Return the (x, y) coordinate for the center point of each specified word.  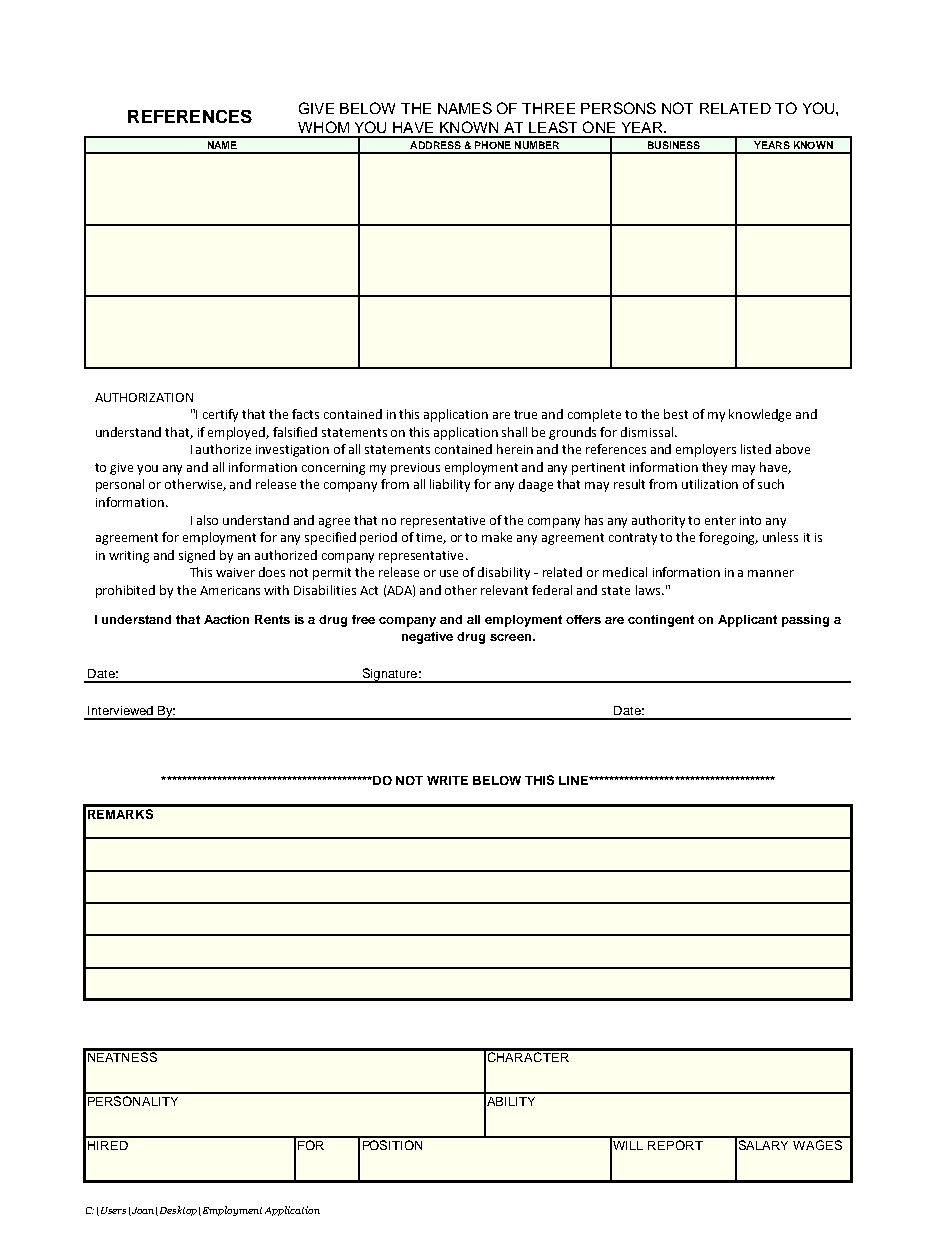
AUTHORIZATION (144, 397)
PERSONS (618, 108)
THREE (548, 108)
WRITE (447, 780)
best (676, 414)
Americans (230, 590)
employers (706, 450)
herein (515, 449)
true (525, 414)
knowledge (760, 415)
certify (220, 415)
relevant (504, 590)
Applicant (747, 621)
